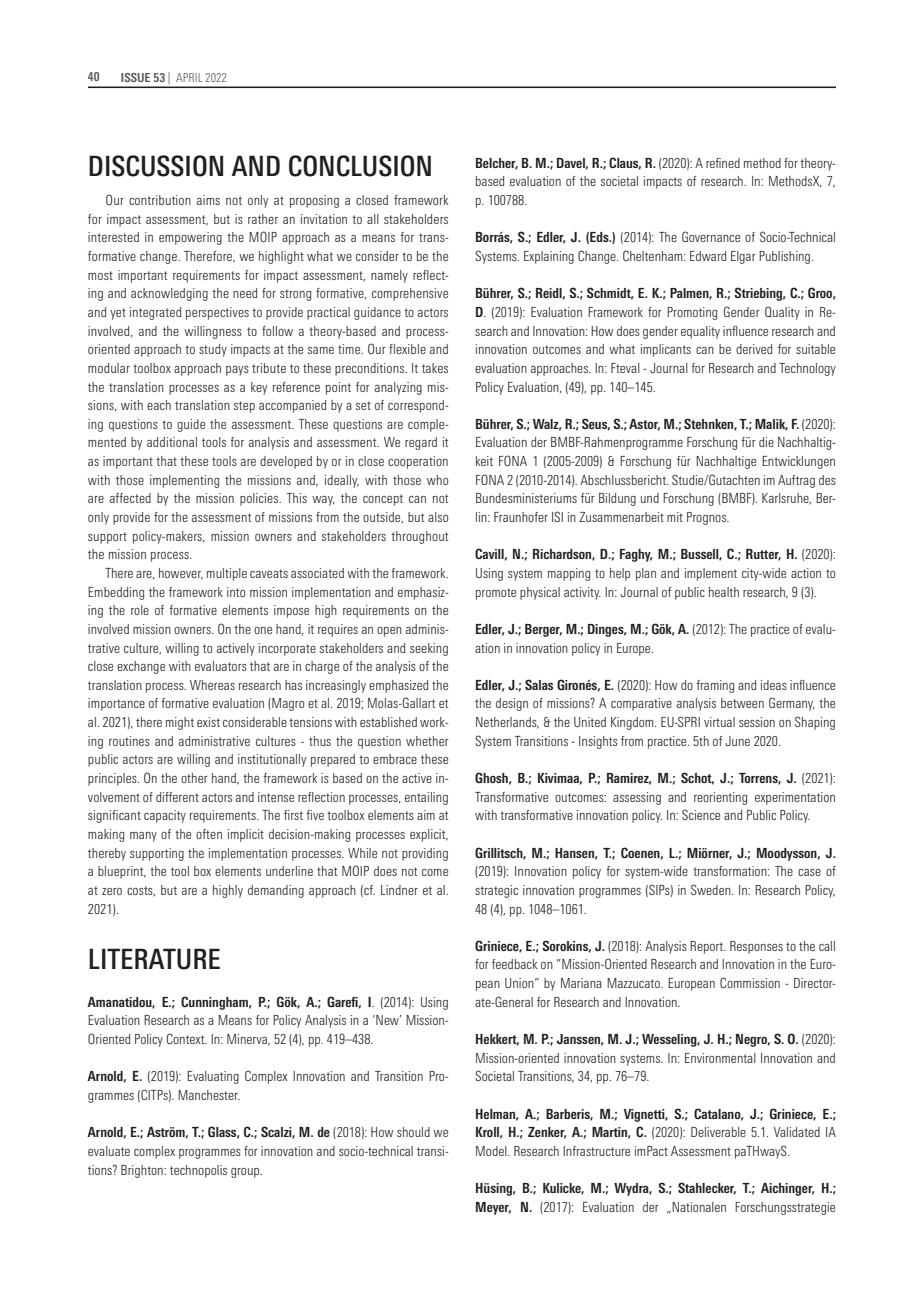  Describe the element at coordinates (724, 592) in the screenshot. I see `health` at that location.
